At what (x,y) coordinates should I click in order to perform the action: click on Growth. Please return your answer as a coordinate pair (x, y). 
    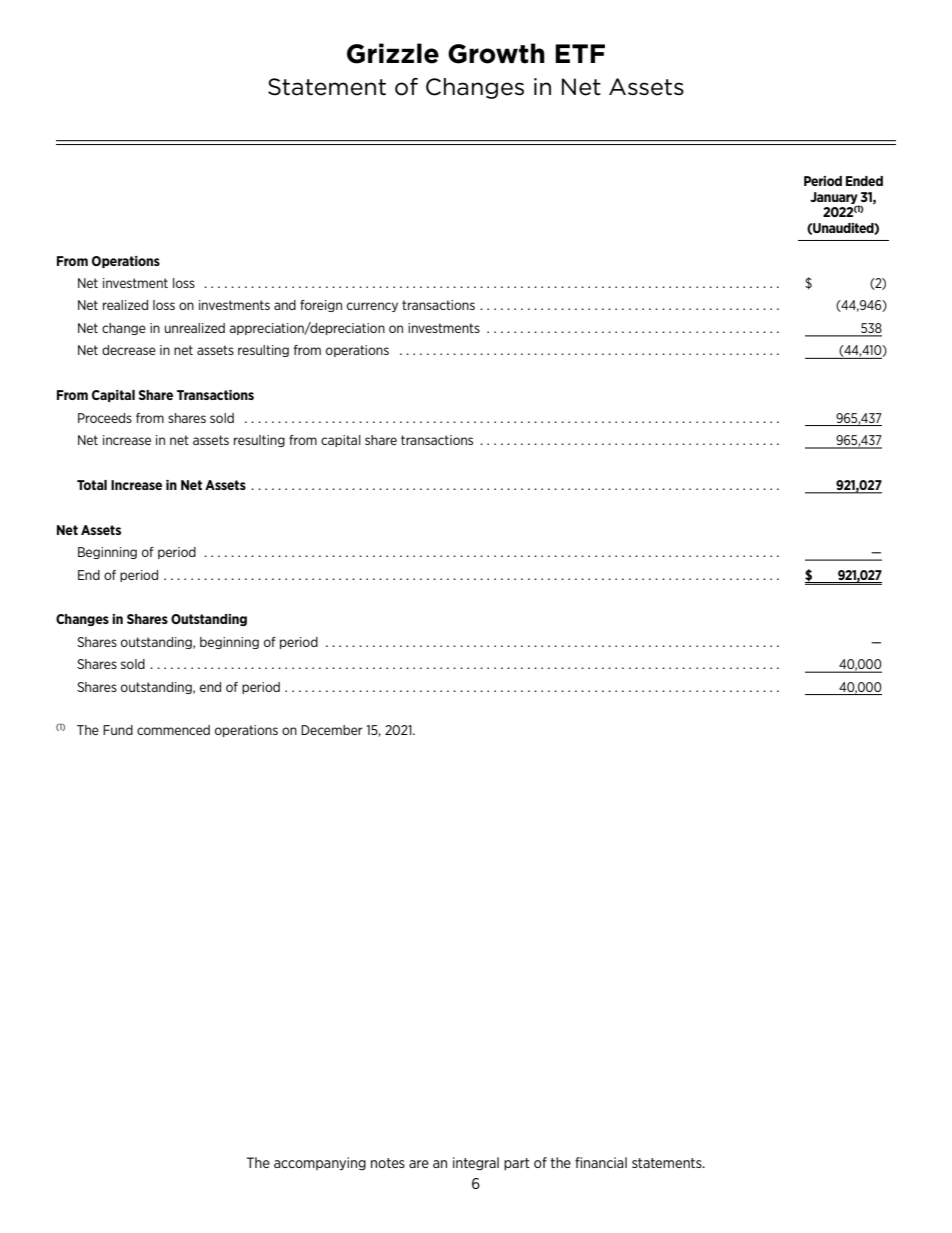
    Looking at the image, I should click on (496, 53).
